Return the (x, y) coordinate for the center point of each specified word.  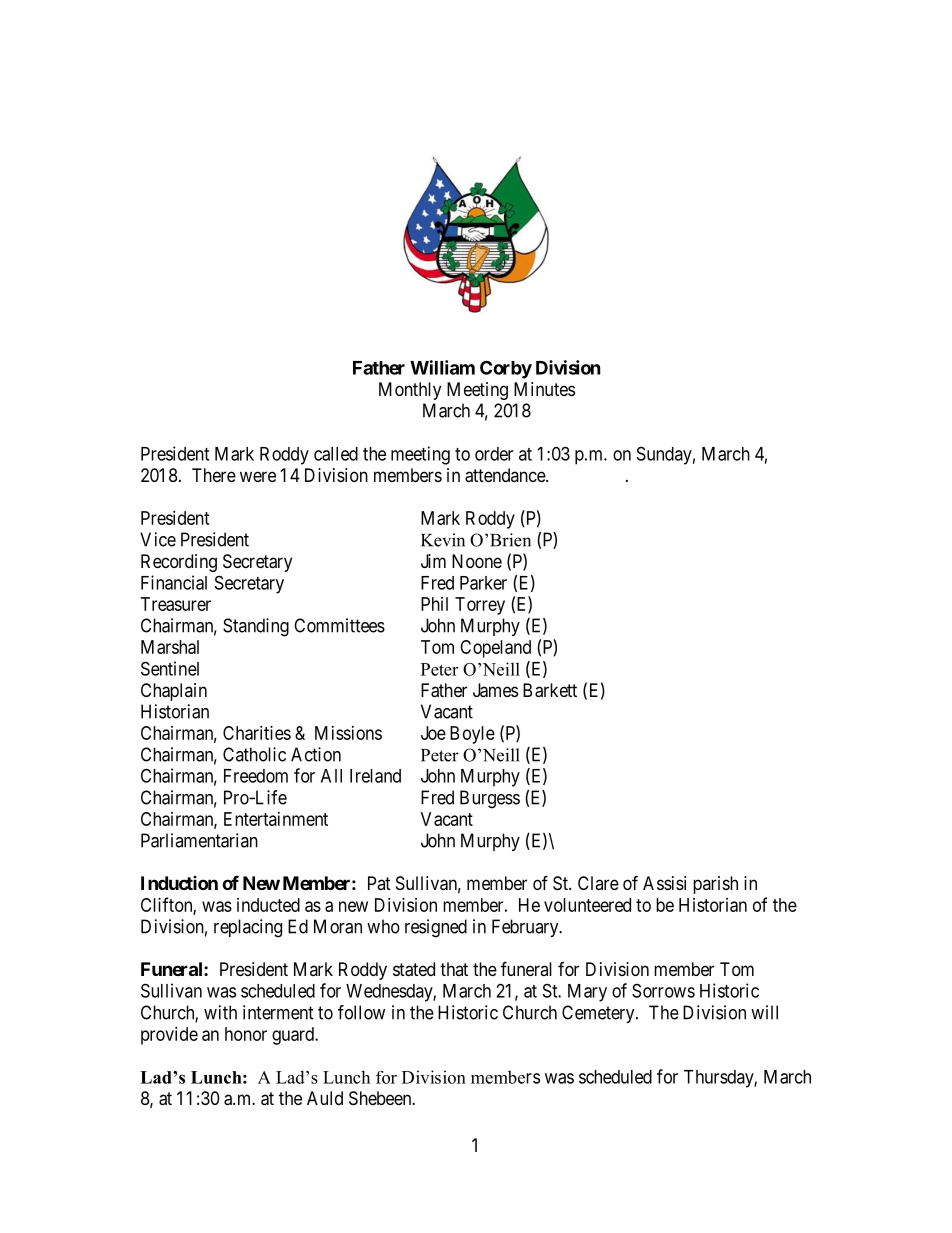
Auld (325, 1098)
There (214, 475)
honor (246, 1034)
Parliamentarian (199, 840)
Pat (379, 883)
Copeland (495, 649)
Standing (256, 627)
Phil (434, 604)
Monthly (410, 391)
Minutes (544, 389)
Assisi (664, 883)
